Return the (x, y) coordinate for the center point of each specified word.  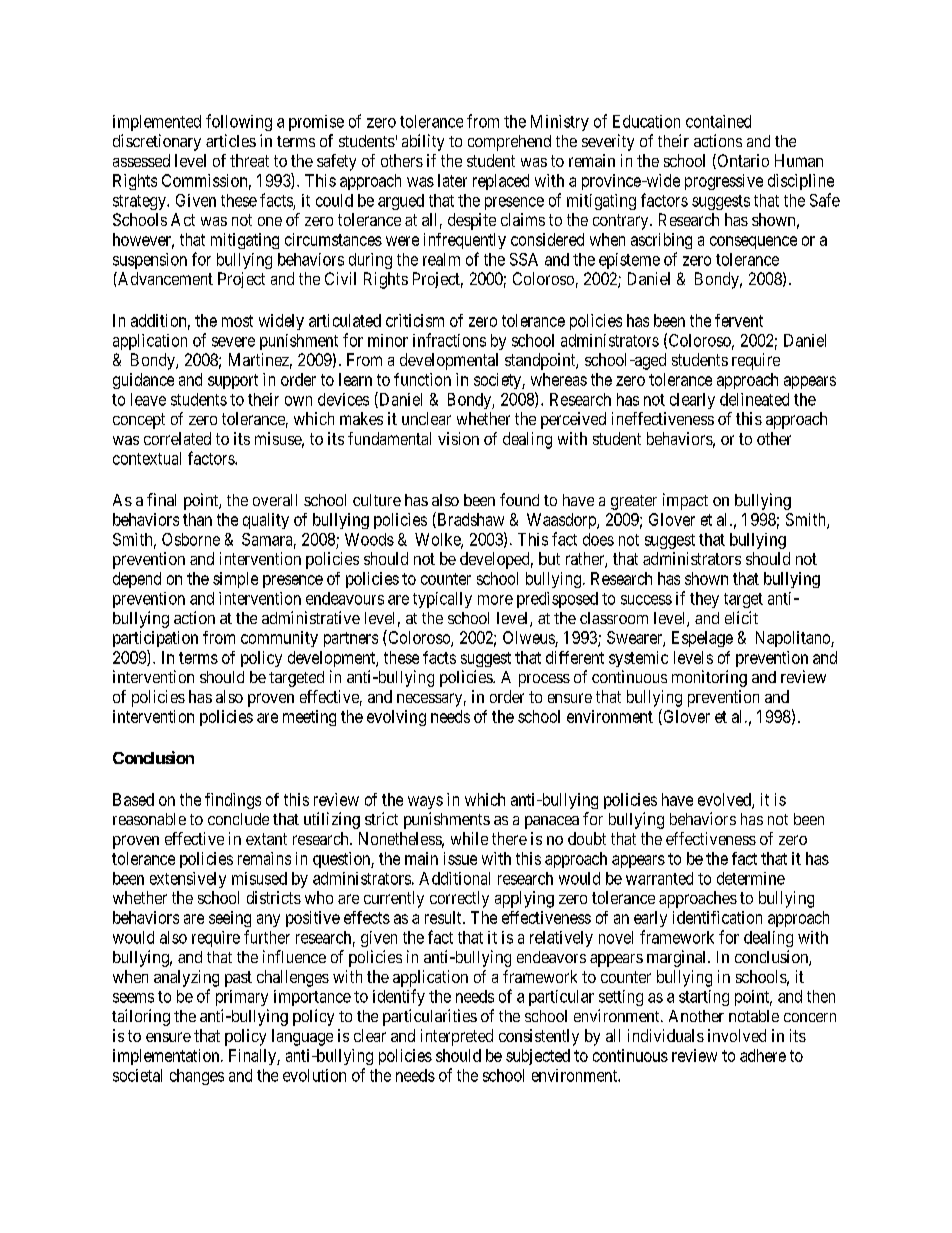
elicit (741, 617)
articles (231, 140)
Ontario (742, 161)
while (469, 838)
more (495, 600)
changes (197, 1077)
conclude (238, 819)
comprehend (509, 143)
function (422, 379)
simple (235, 580)
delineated (754, 399)
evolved (725, 800)
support (233, 381)
